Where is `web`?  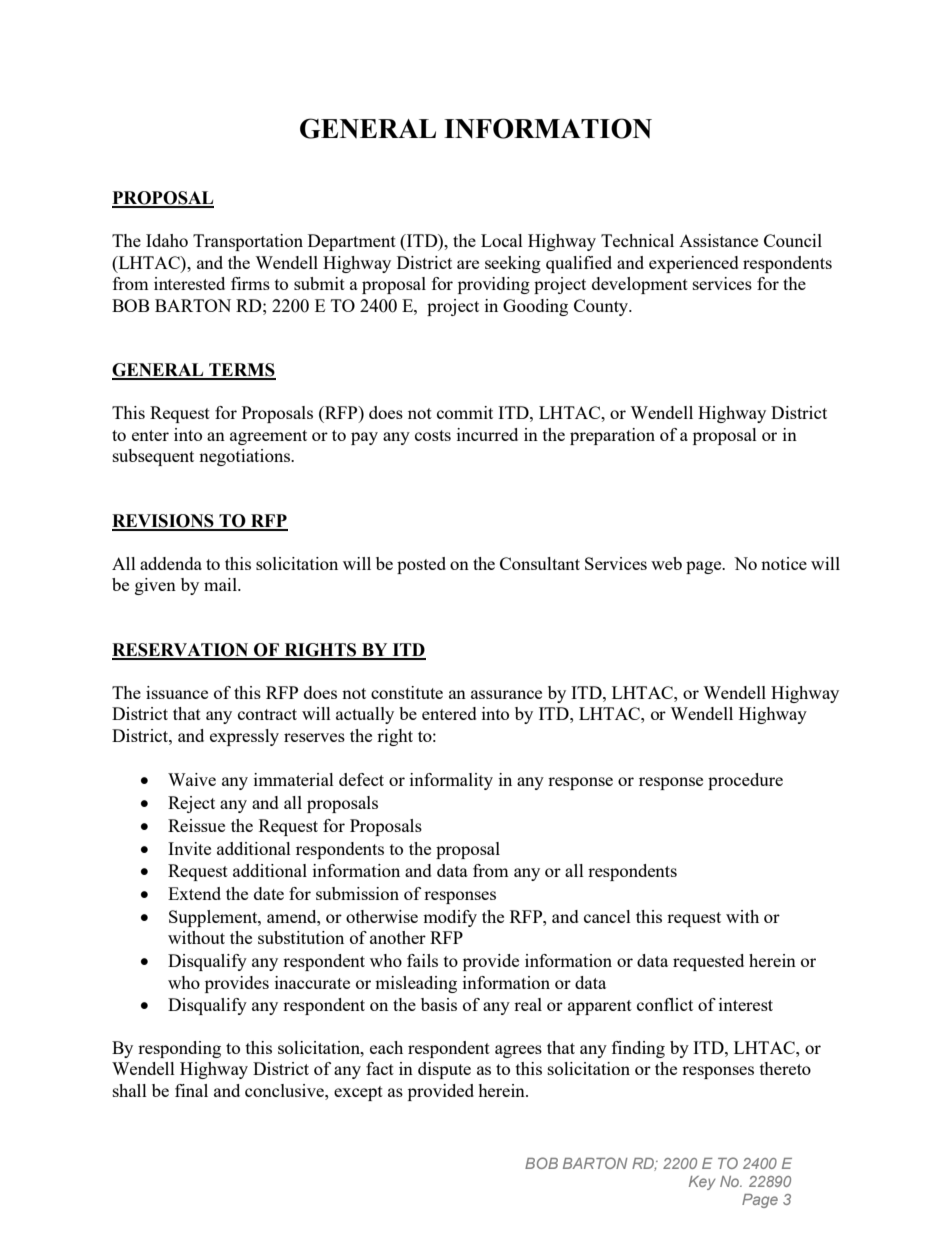
web is located at coordinates (666, 563).
